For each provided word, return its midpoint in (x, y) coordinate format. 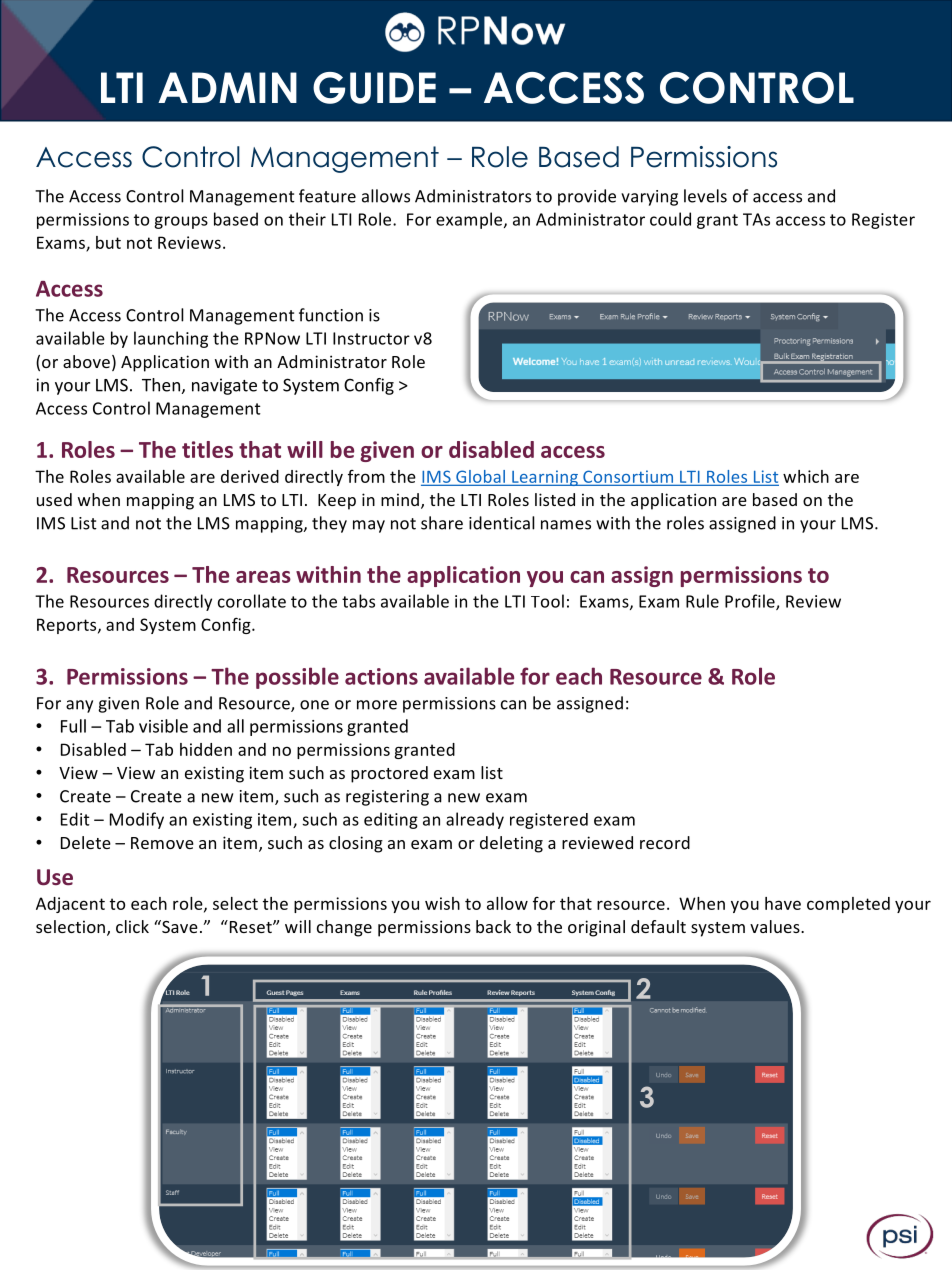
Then (161, 385)
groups (181, 222)
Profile (751, 602)
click (132, 926)
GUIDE (374, 88)
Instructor (371, 338)
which (806, 476)
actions (381, 676)
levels (705, 196)
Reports (68, 626)
